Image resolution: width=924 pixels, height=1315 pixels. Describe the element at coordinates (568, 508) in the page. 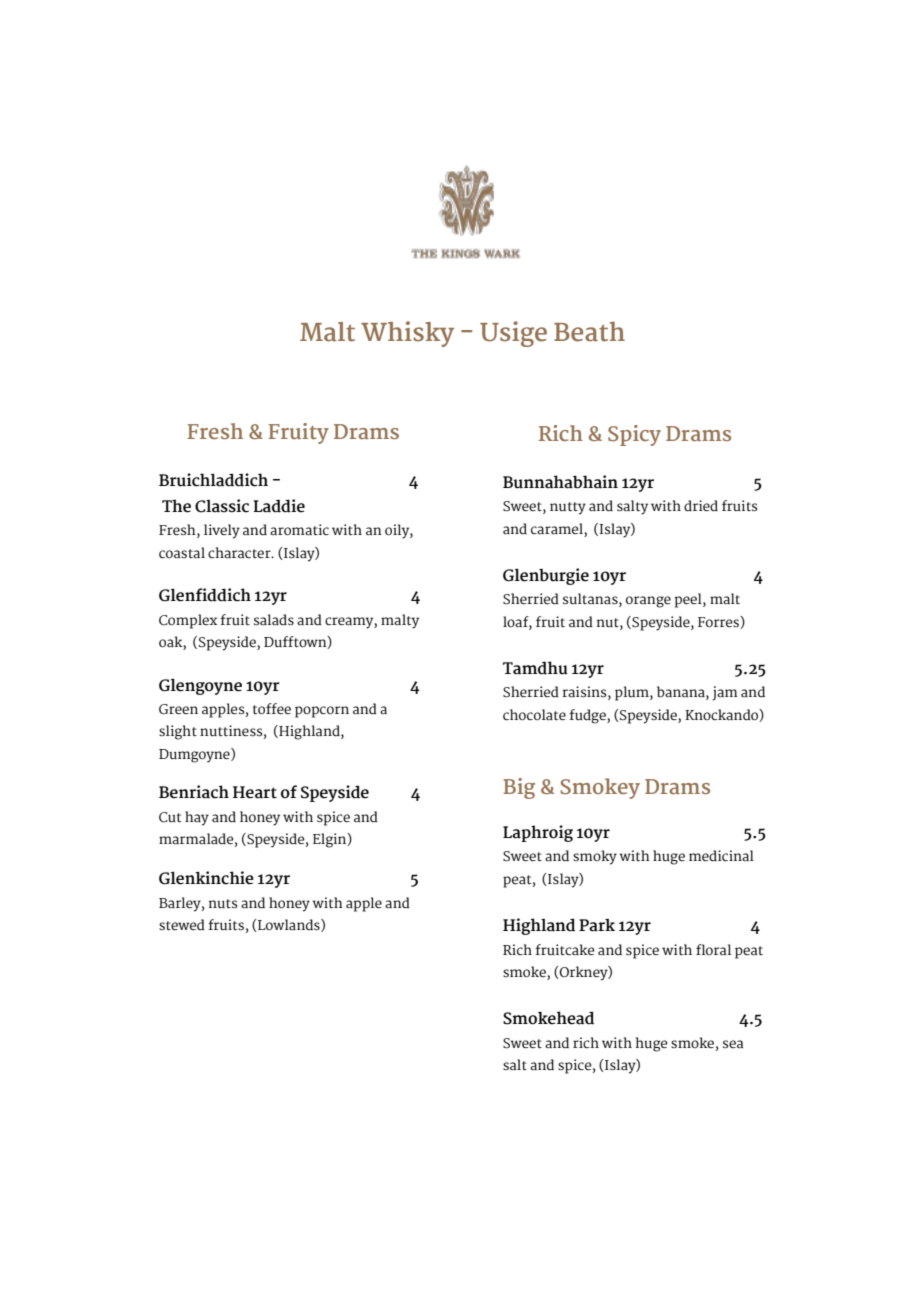

I see `nutty` at that location.
